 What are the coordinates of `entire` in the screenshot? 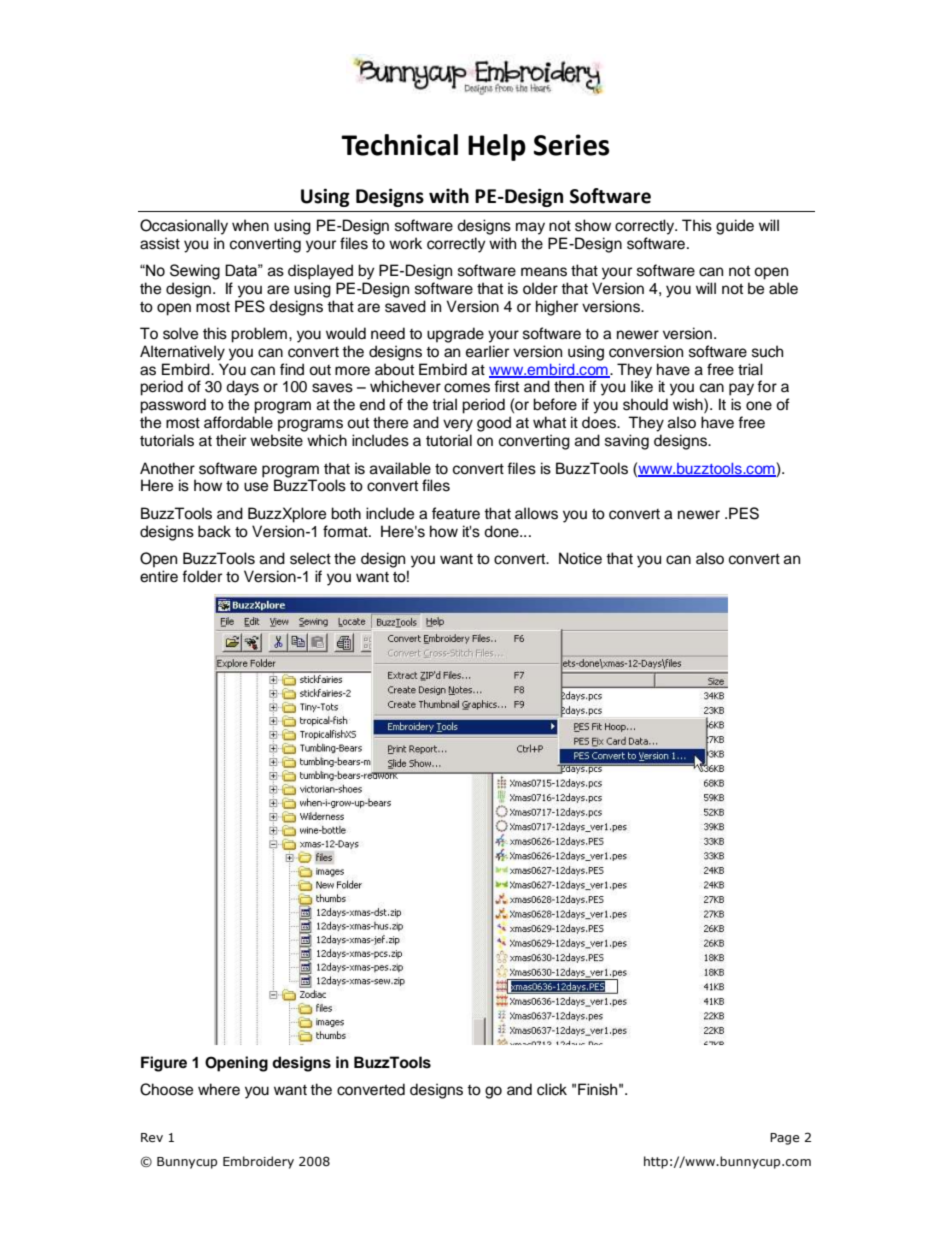 It's located at (159, 576).
